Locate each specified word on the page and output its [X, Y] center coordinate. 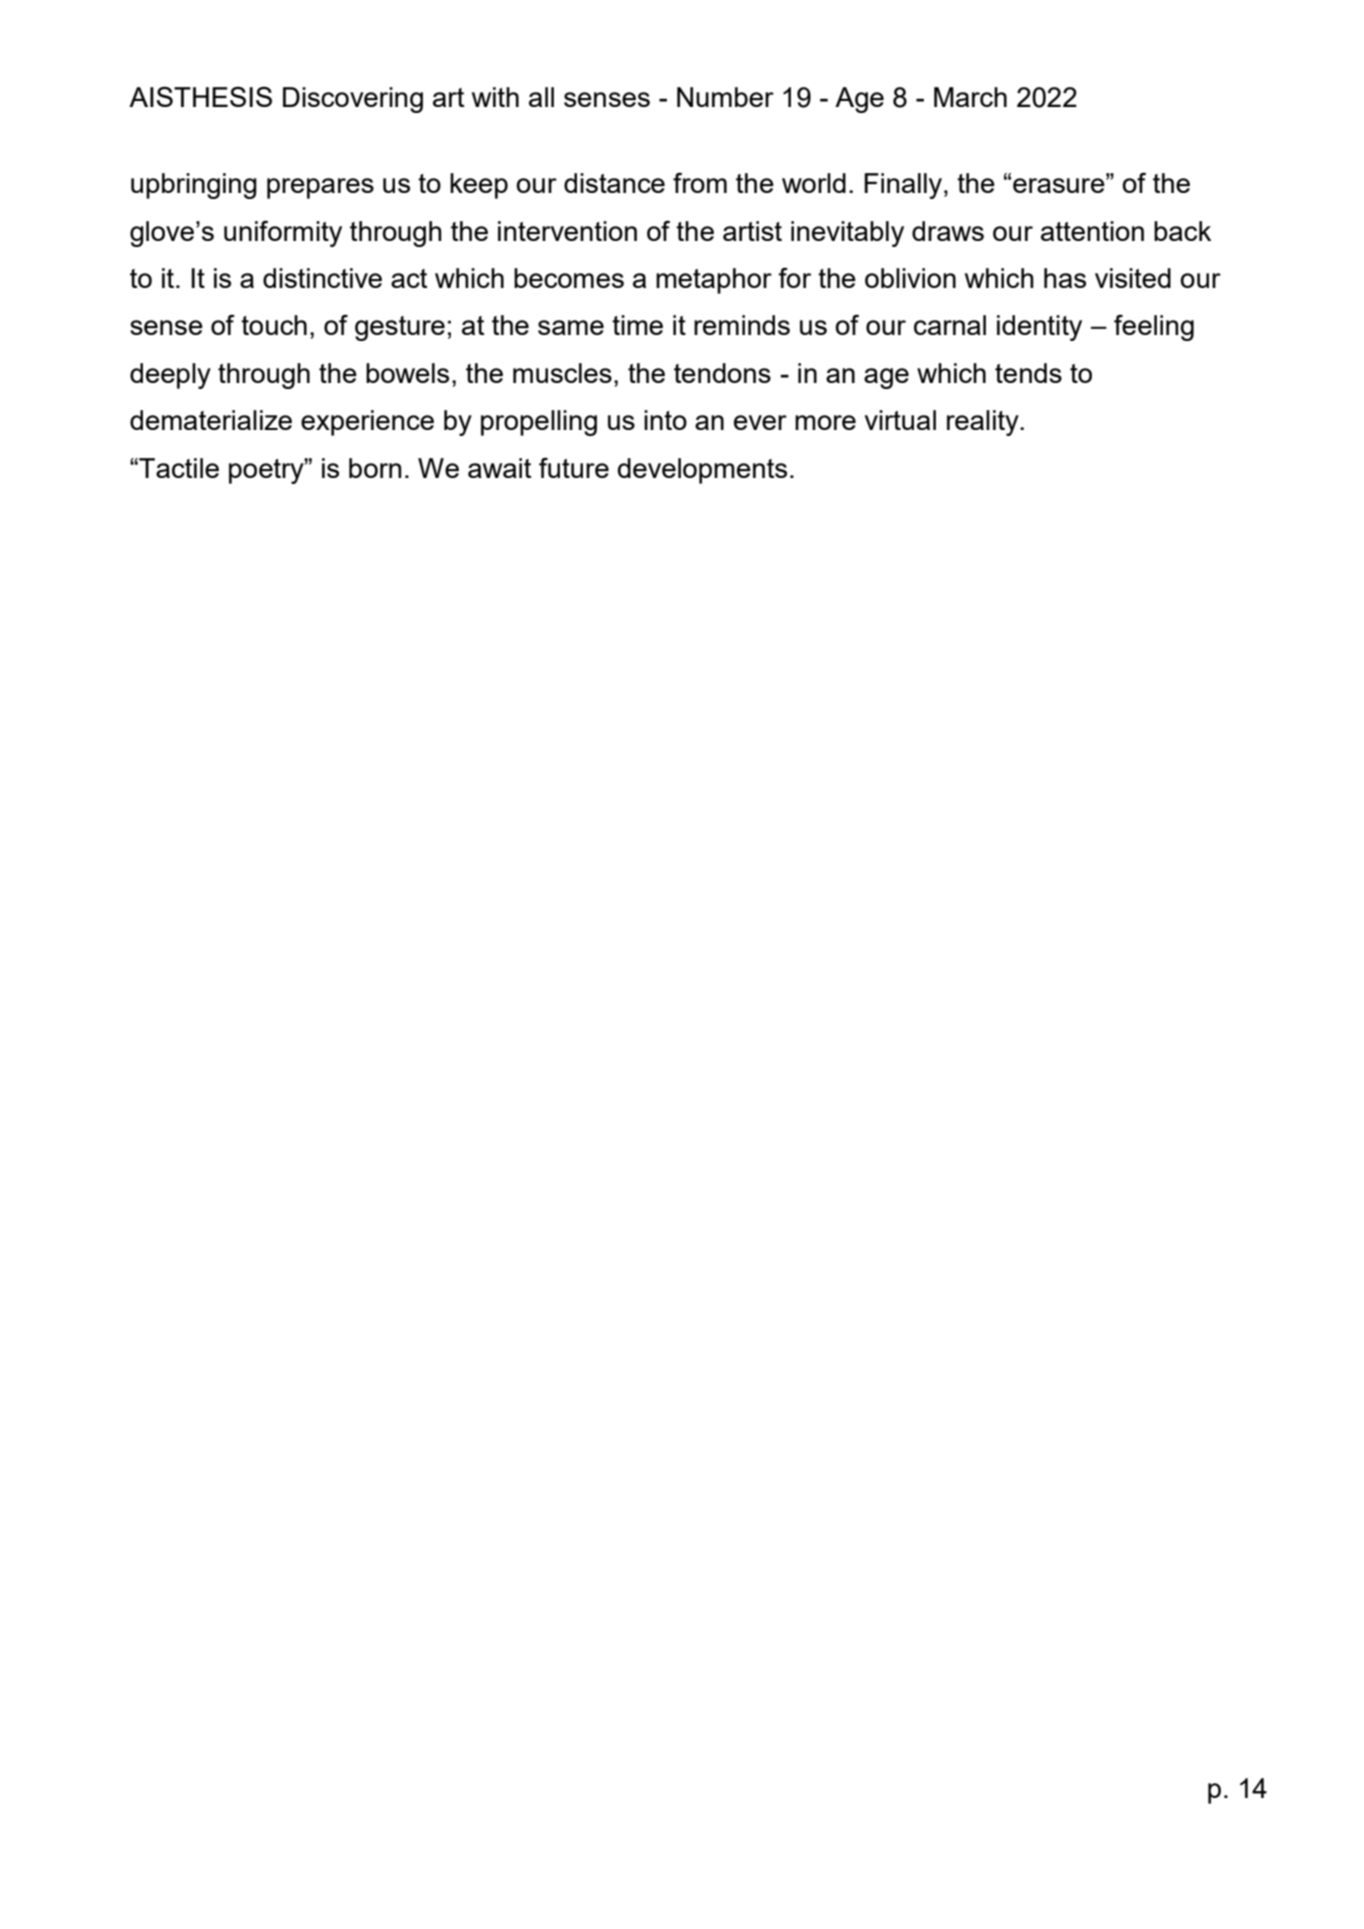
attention [1092, 231]
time [637, 325]
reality [984, 423]
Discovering [353, 100]
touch [274, 325]
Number [725, 97]
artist [752, 231]
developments [702, 471]
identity [1039, 328]
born [375, 468]
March [970, 97]
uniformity [283, 234]
